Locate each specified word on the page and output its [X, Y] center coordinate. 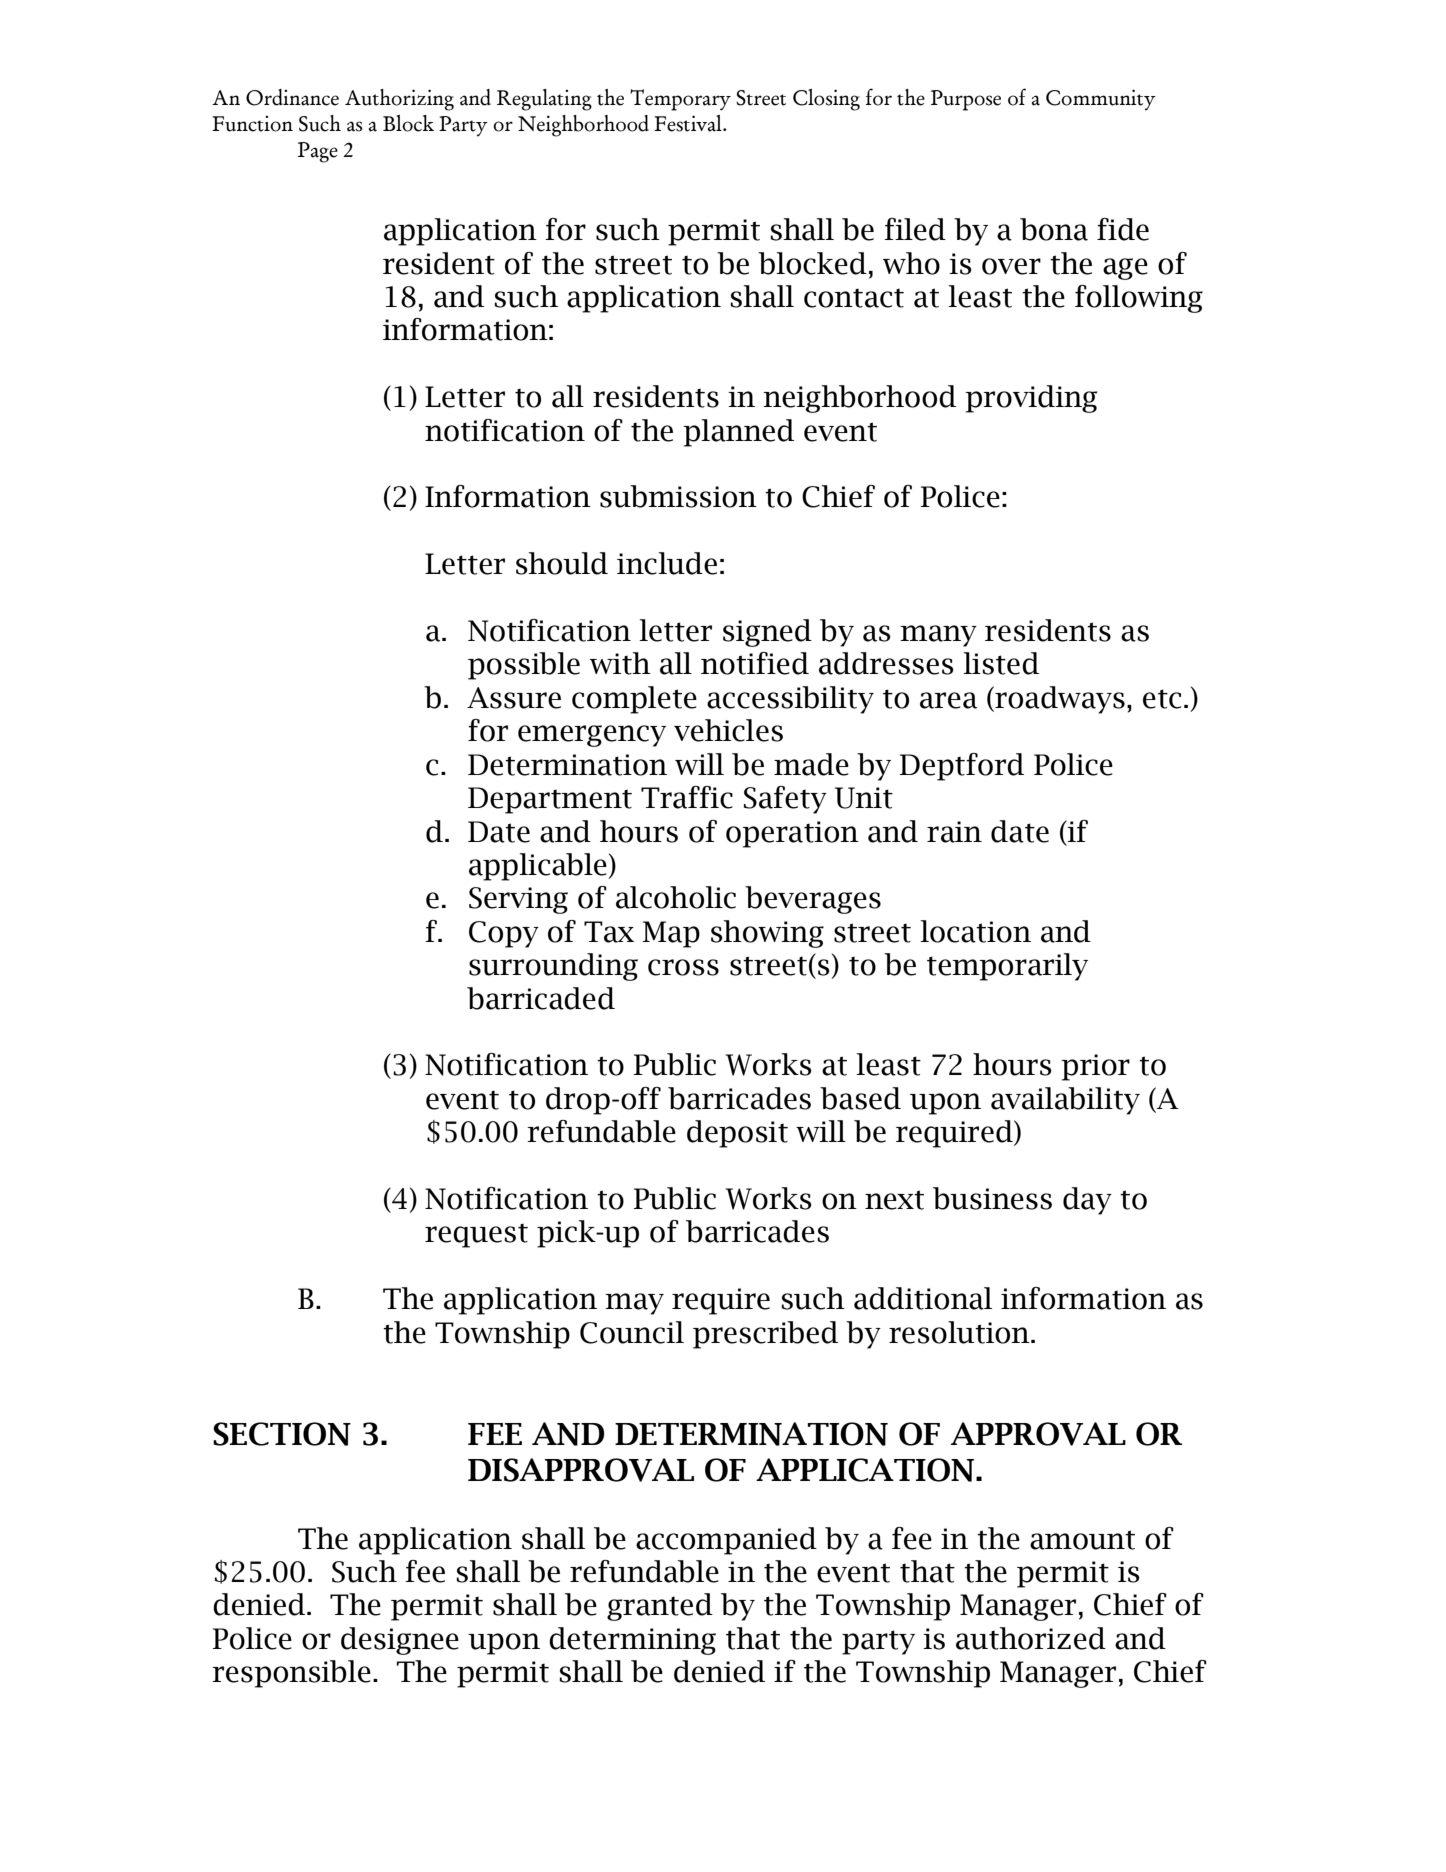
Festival [689, 123]
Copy [504, 934]
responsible [291, 1674]
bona [1054, 229]
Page [318, 152]
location [975, 931]
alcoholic [676, 897]
